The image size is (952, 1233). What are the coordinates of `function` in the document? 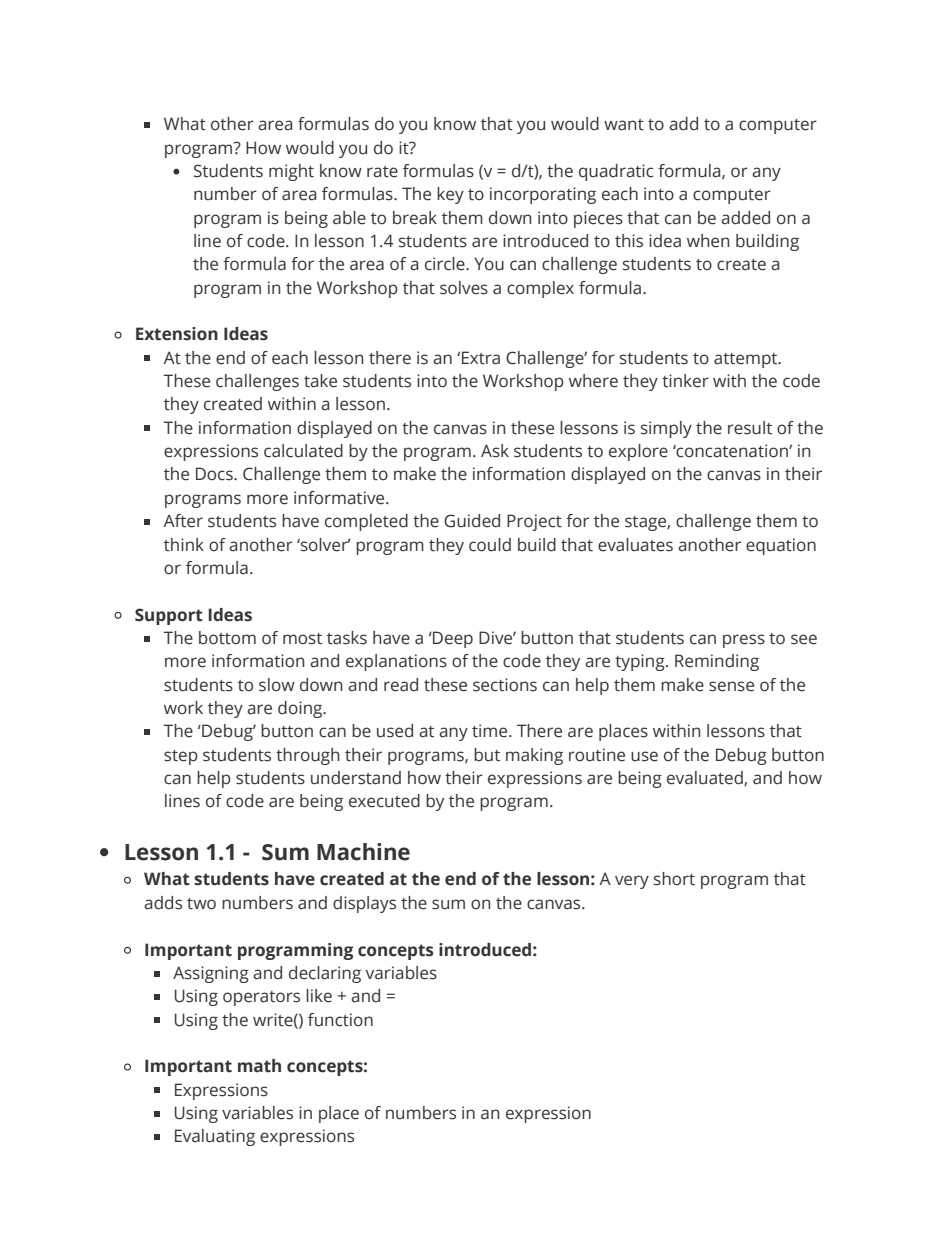 It's located at (340, 1020).
